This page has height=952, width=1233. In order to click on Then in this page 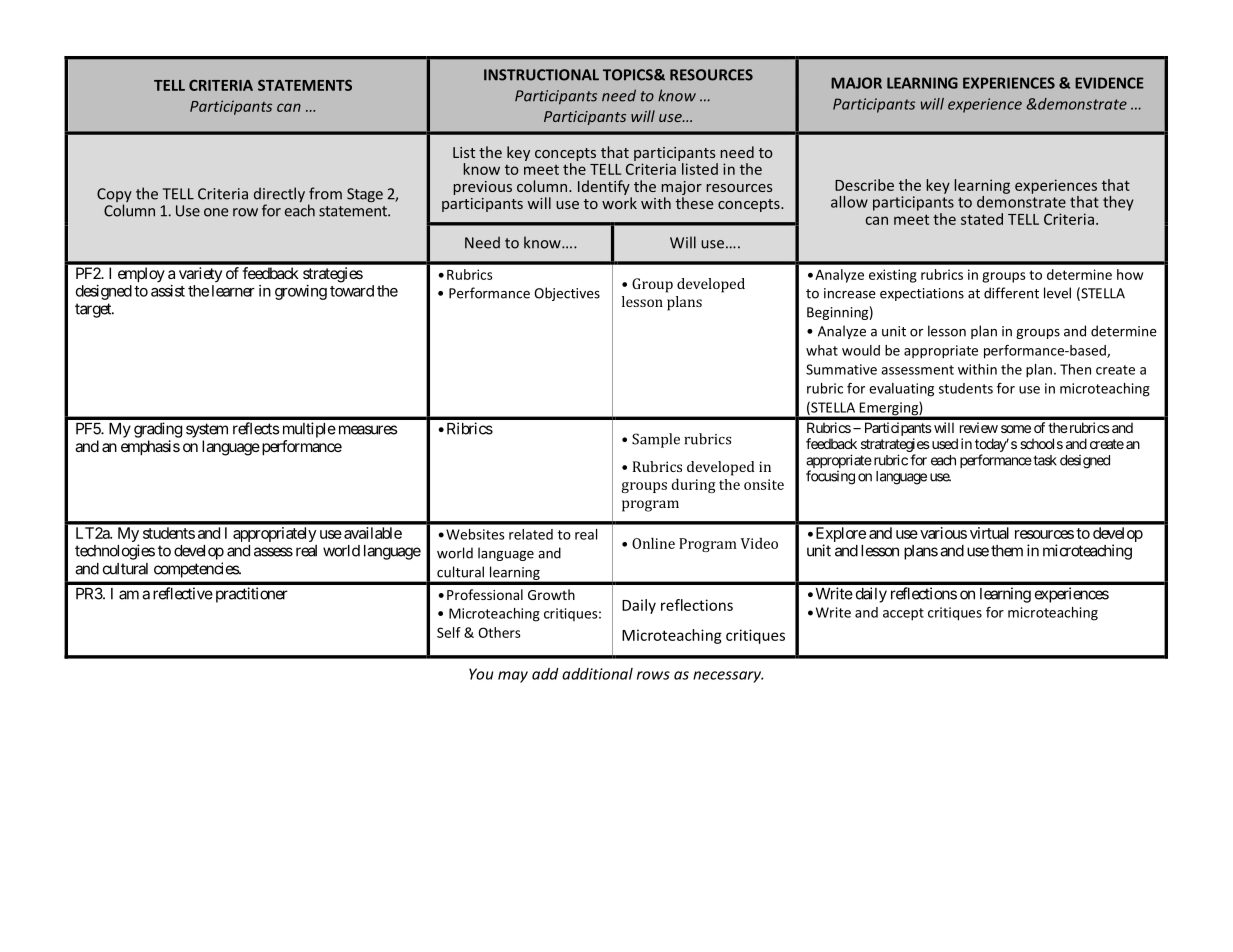, I will do `click(1075, 369)`.
